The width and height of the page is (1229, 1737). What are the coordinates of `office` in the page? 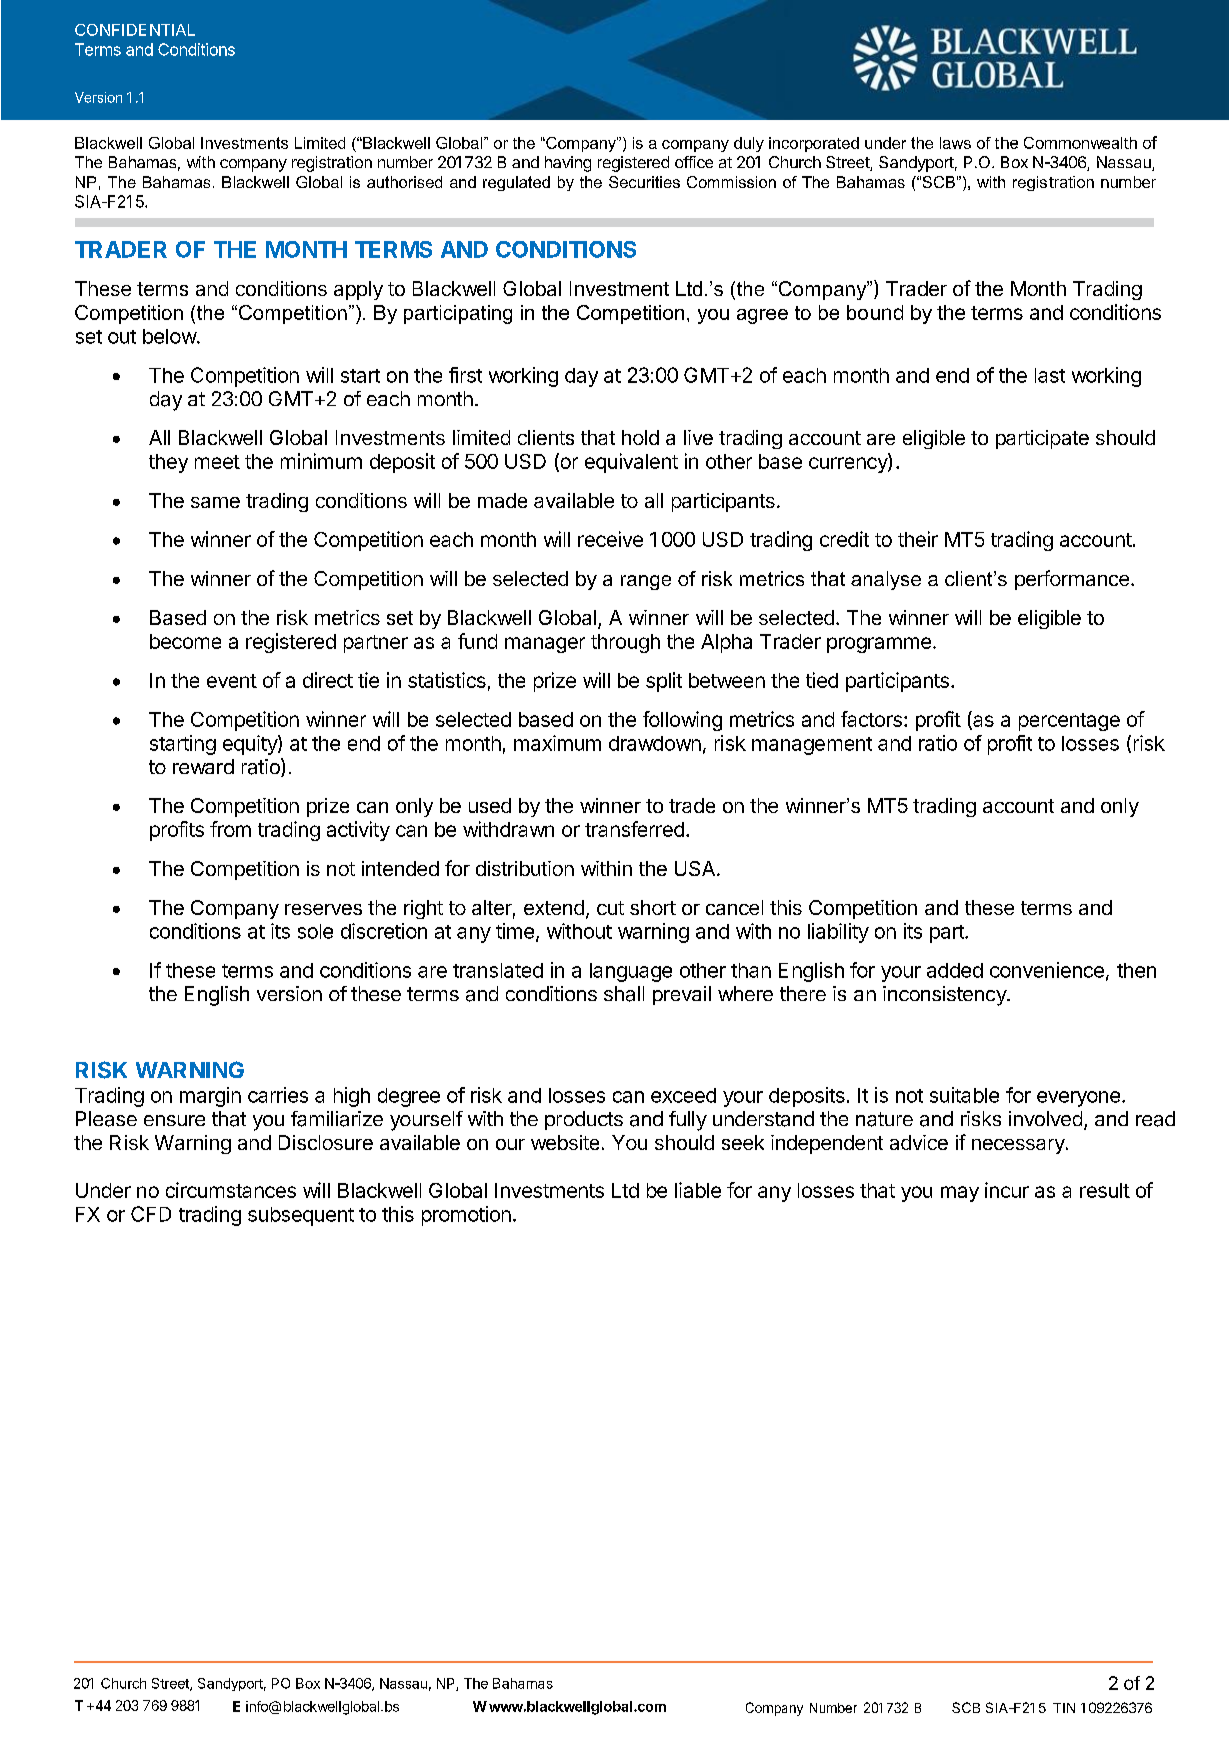 It's located at (694, 162).
